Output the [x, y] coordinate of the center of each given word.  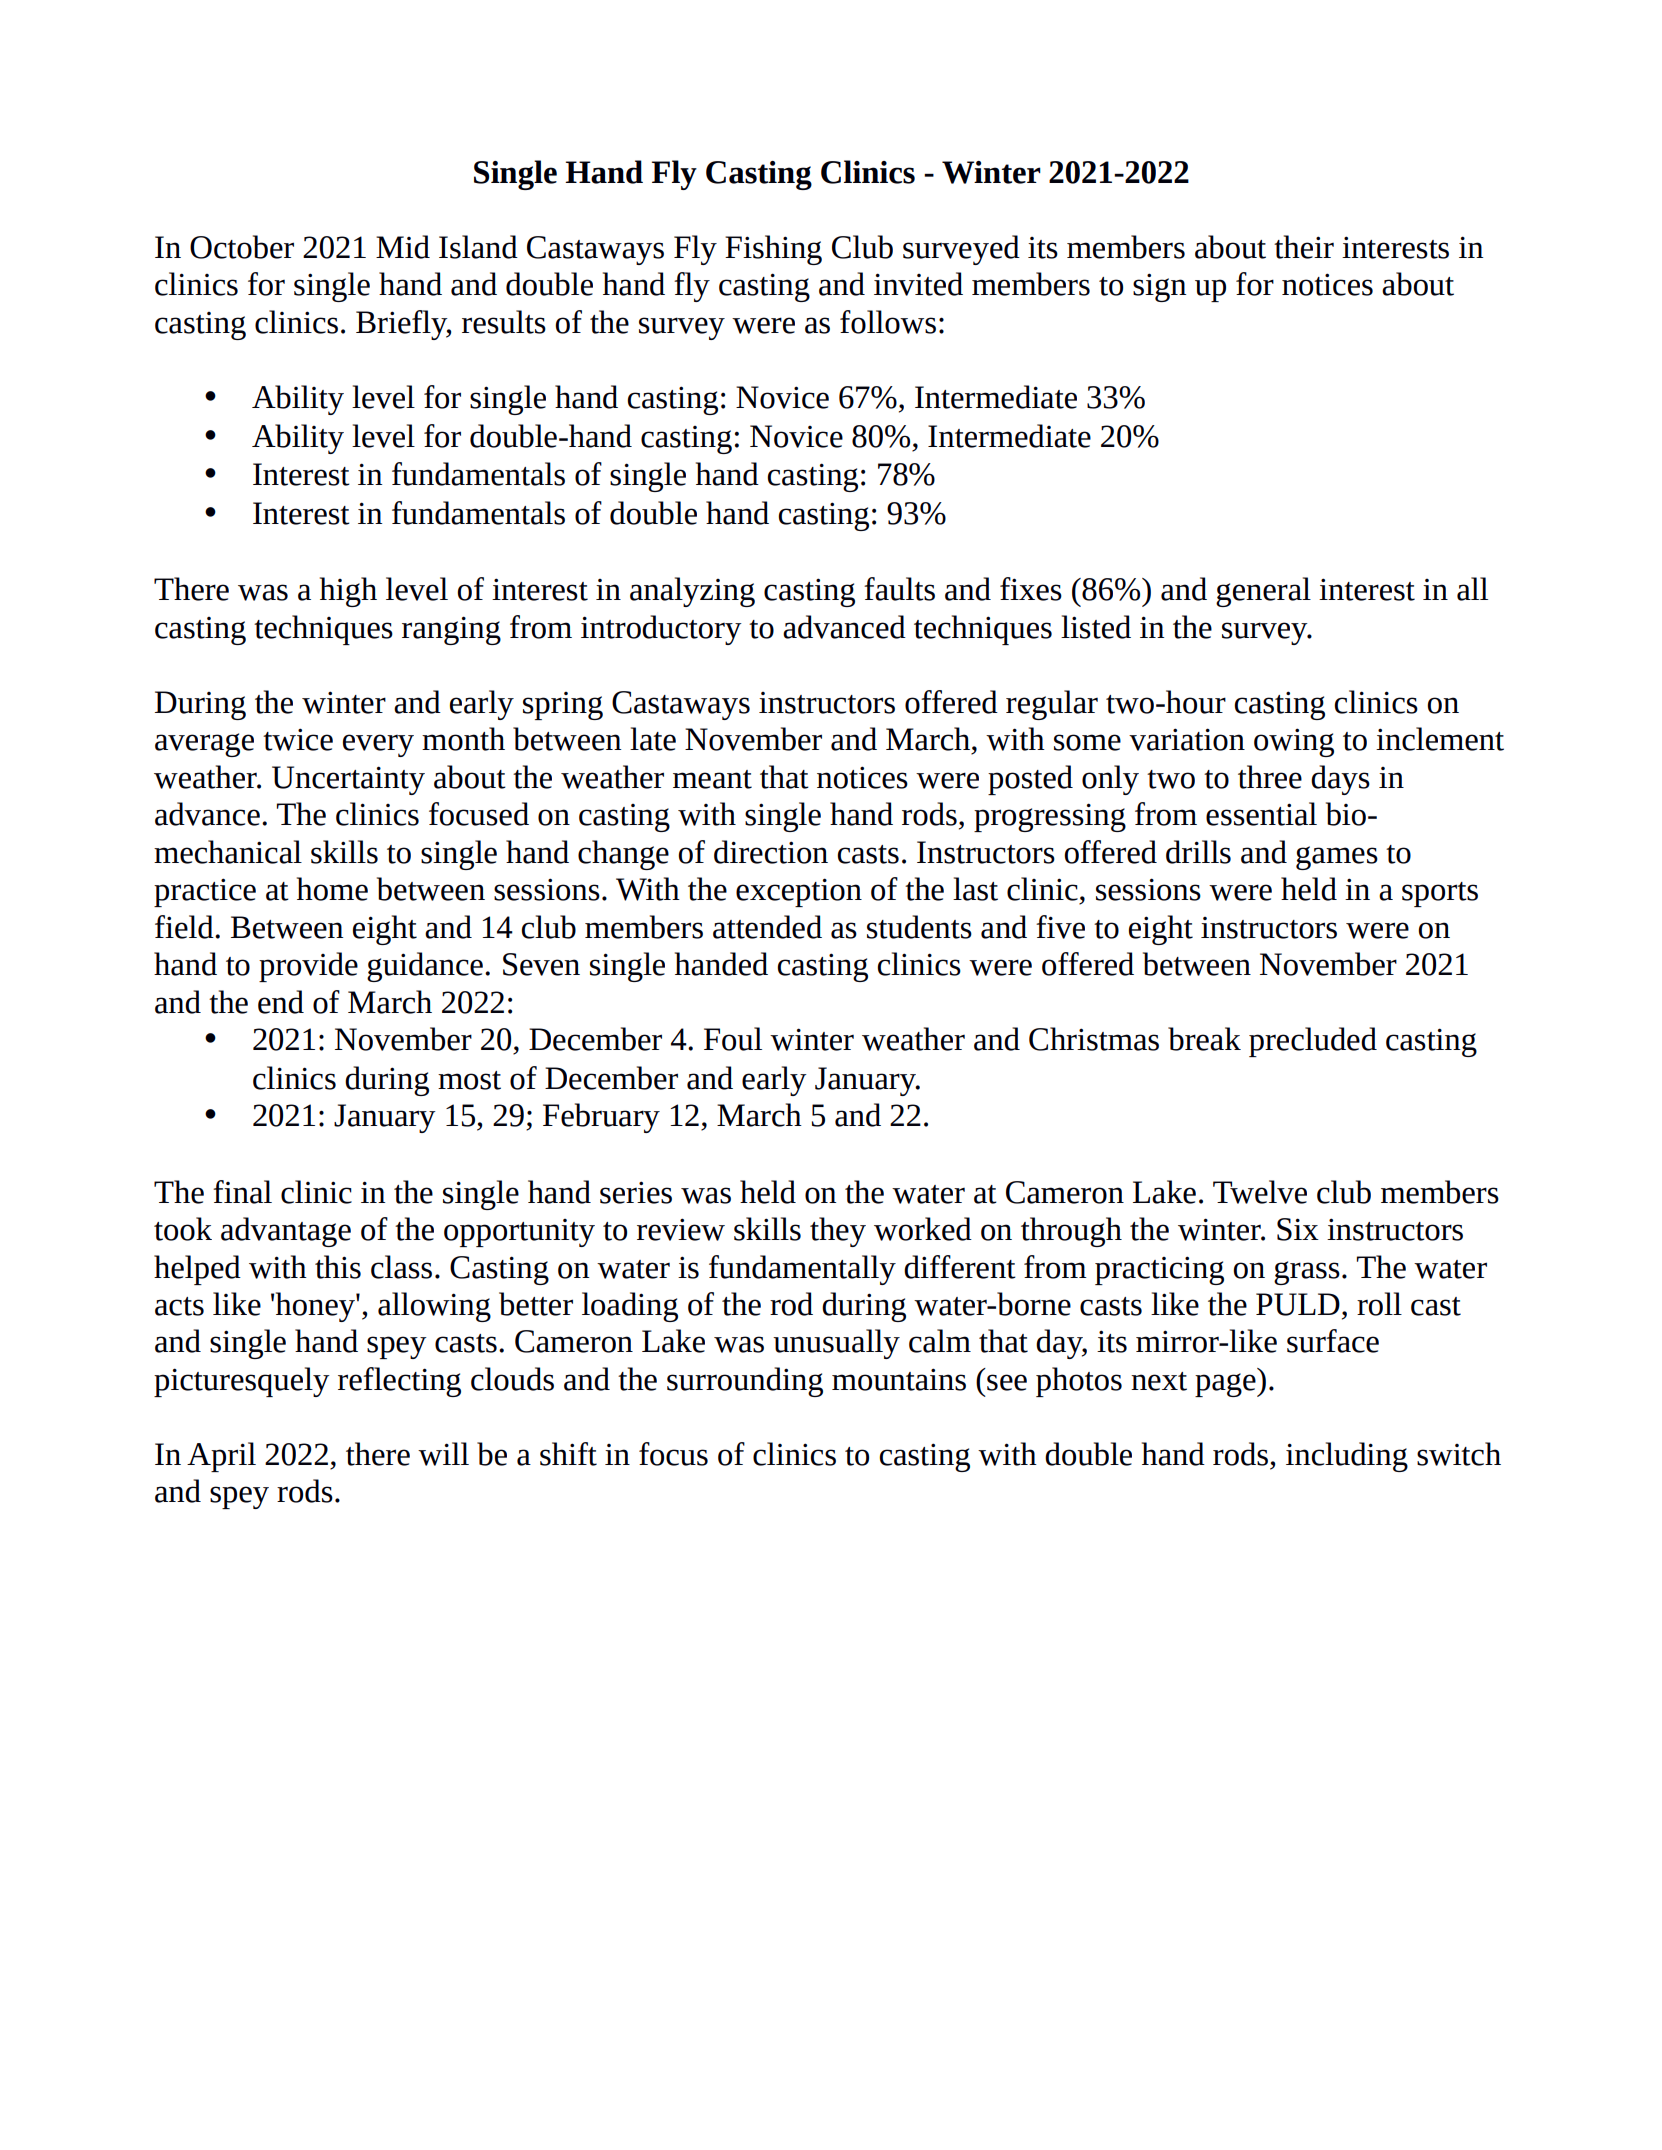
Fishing [773, 250]
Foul [733, 1039]
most [469, 1080]
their [1304, 247]
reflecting [399, 1382]
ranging [451, 630]
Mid [403, 247]
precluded [1313, 1042]
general [1263, 592]
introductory [661, 630]
